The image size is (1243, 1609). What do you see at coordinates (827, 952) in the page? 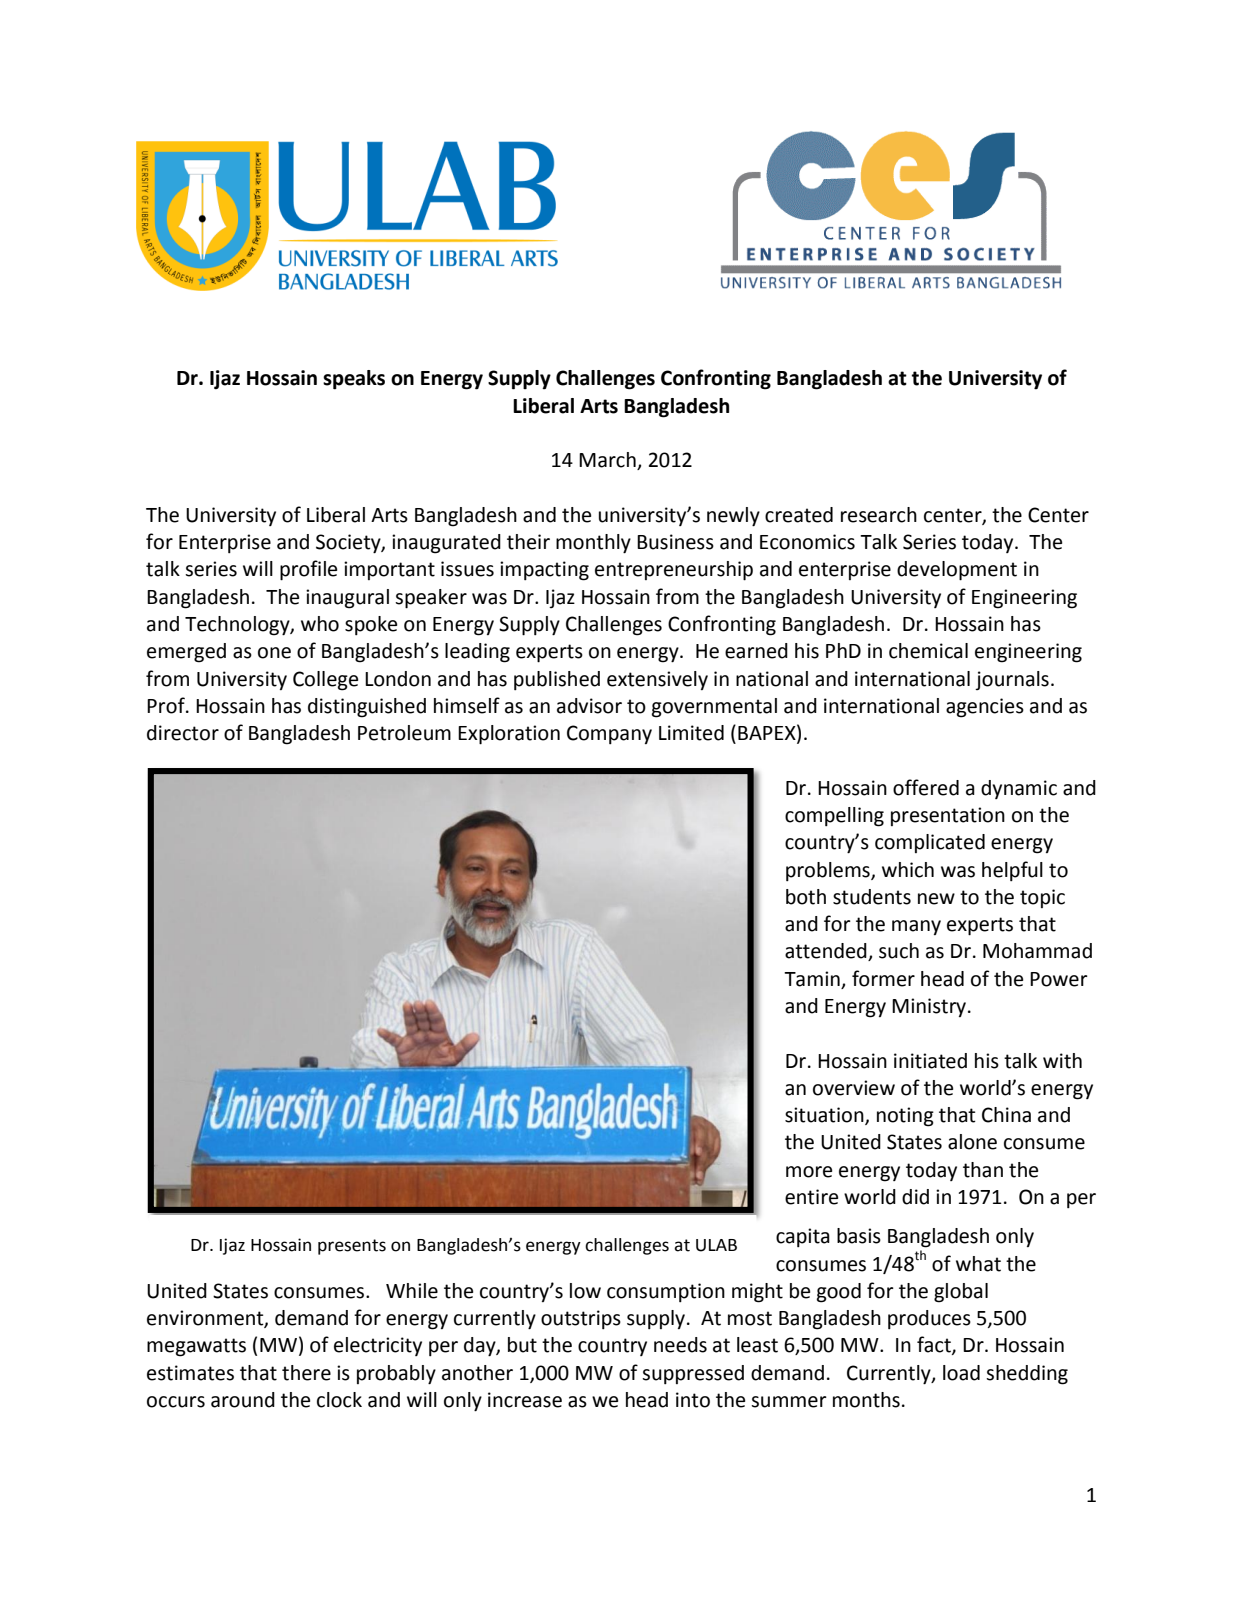
I see `attended` at bounding box center [827, 952].
